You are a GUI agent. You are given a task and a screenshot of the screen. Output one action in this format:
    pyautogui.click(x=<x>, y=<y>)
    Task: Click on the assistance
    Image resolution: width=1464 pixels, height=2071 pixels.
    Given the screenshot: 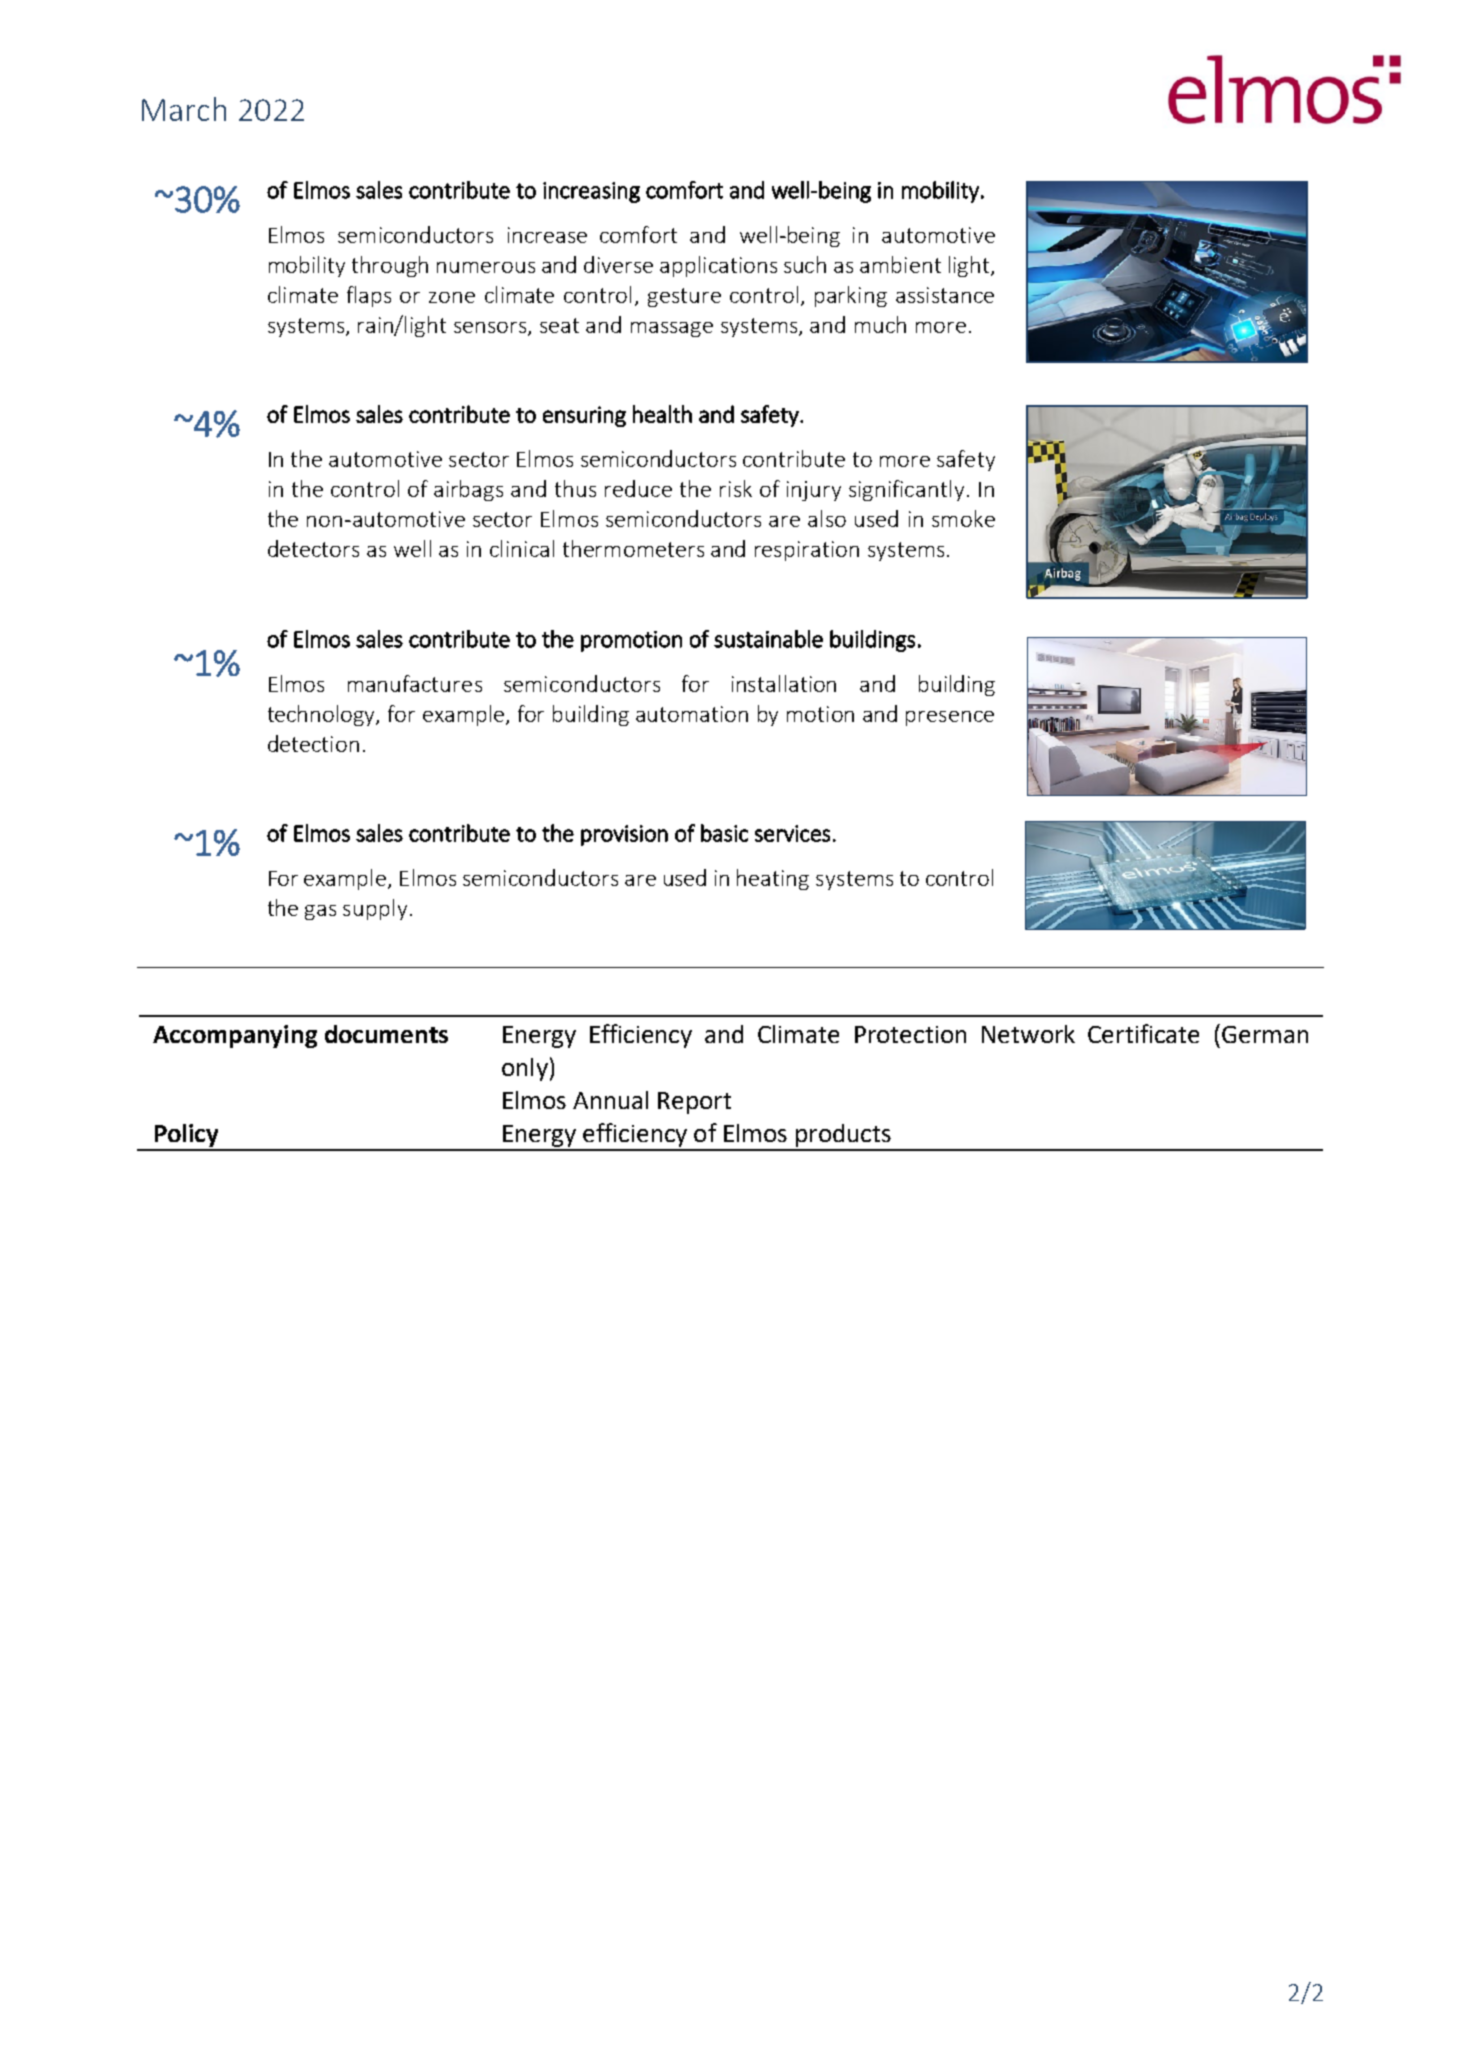 What is the action you would take?
    pyautogui.click(x=945, y=295)
